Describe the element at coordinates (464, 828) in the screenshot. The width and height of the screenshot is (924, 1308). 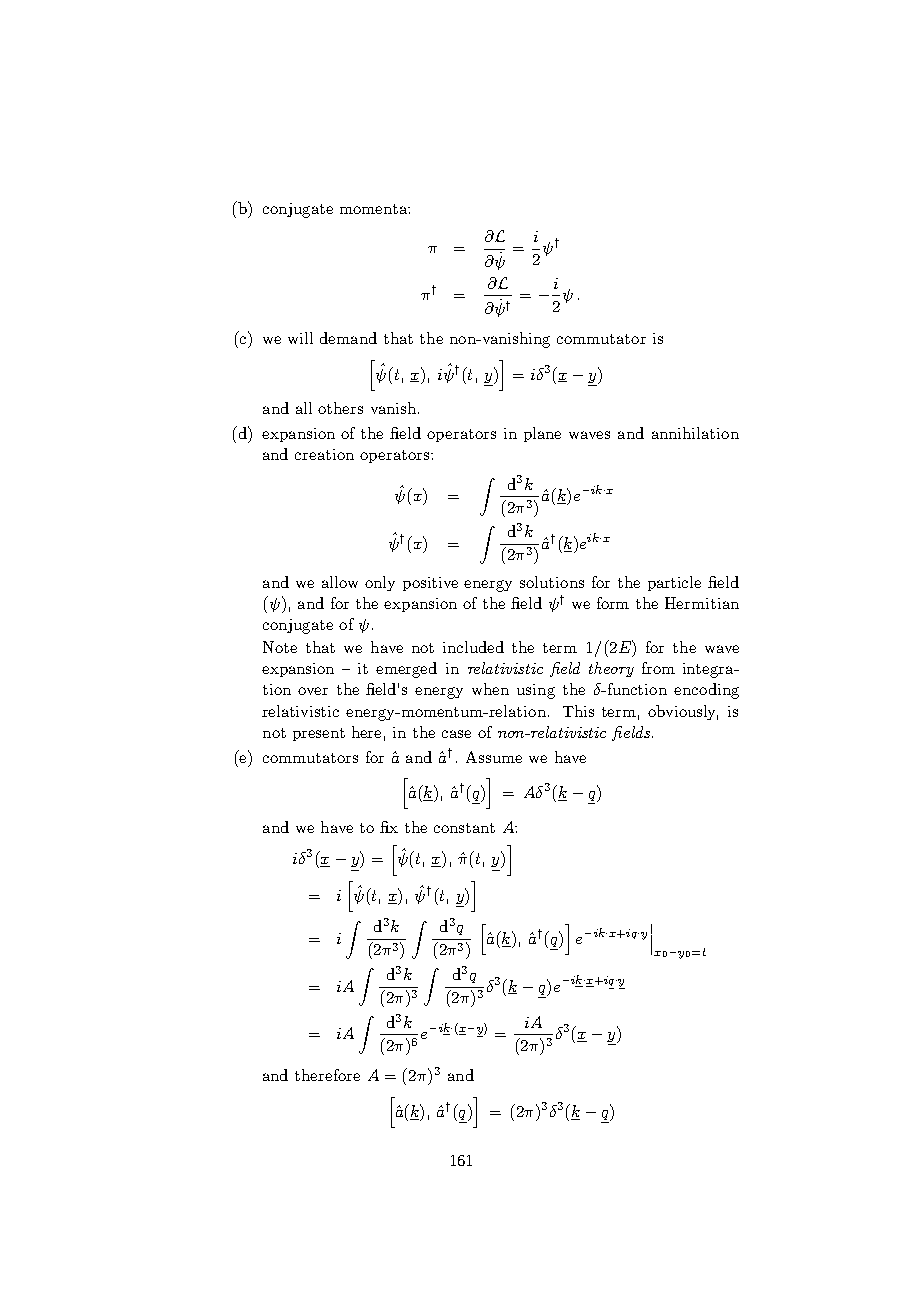
I see `constant` at that location.
